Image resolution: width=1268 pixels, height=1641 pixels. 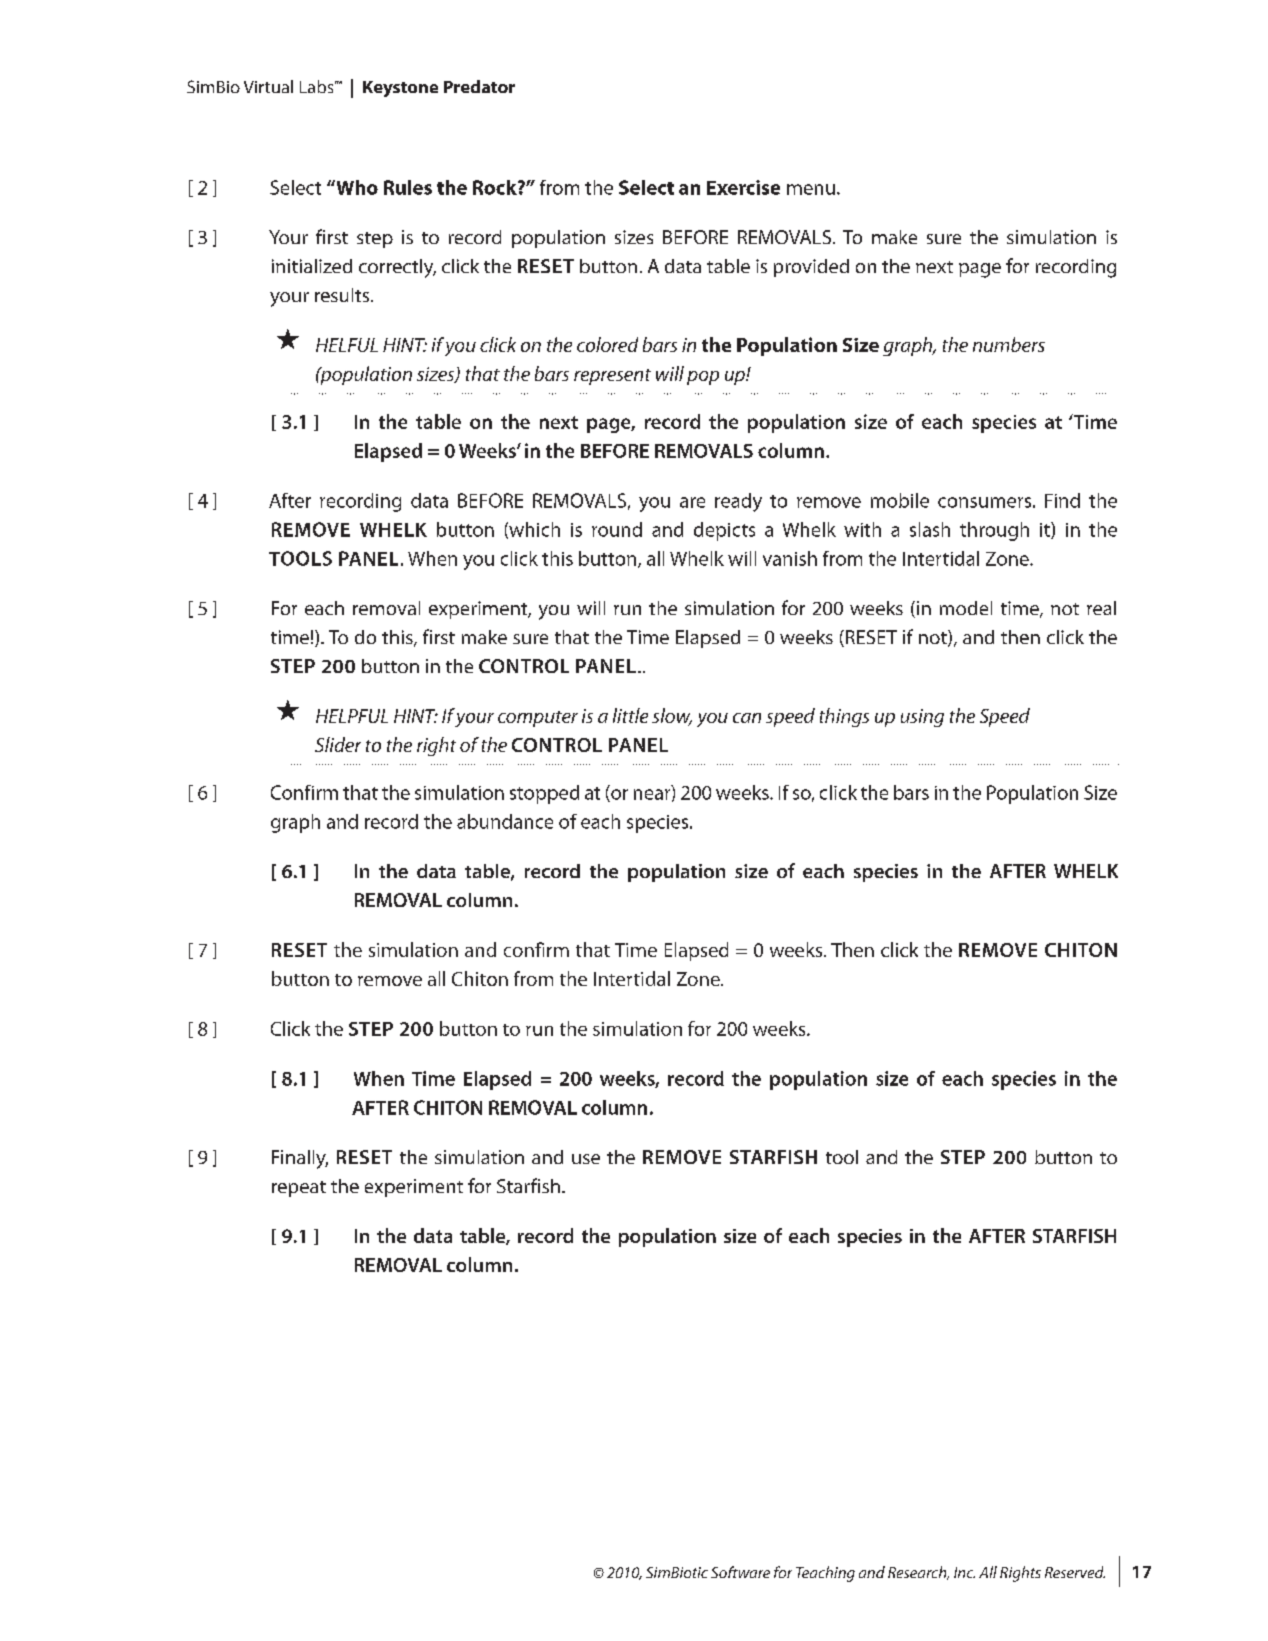 What do you see at coordinates (1075, 1572) in the screenshot?
I see `Reserved` at bounding box center [1075, 1572].
